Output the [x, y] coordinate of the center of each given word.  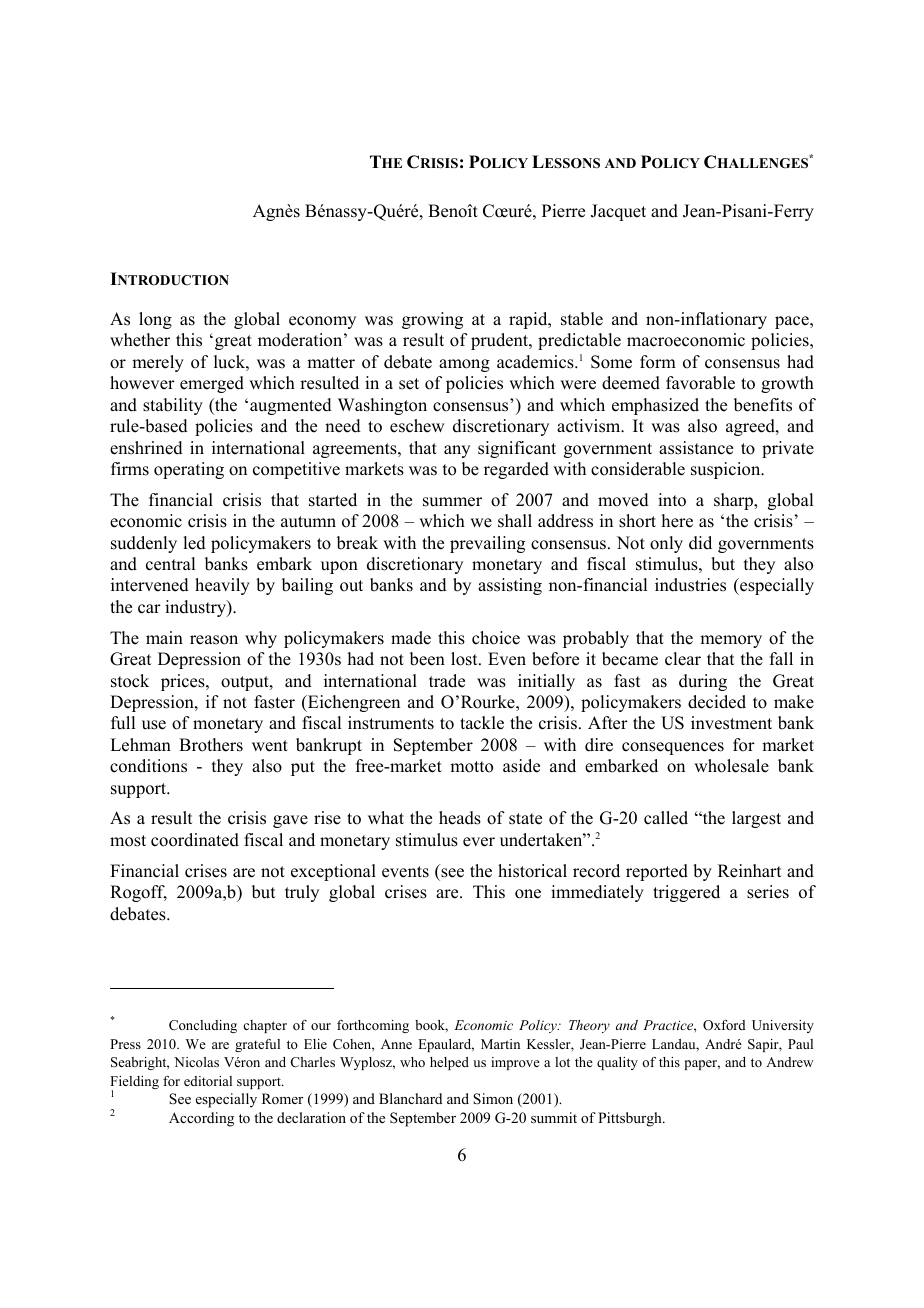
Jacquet [618, 212]
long [155, 320]
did [700, 543]
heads [460, 818]
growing [432, 320]
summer [452, 502]
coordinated [195, 840]
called [666, 818]
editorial [208, 1081]
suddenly [144, 544]
